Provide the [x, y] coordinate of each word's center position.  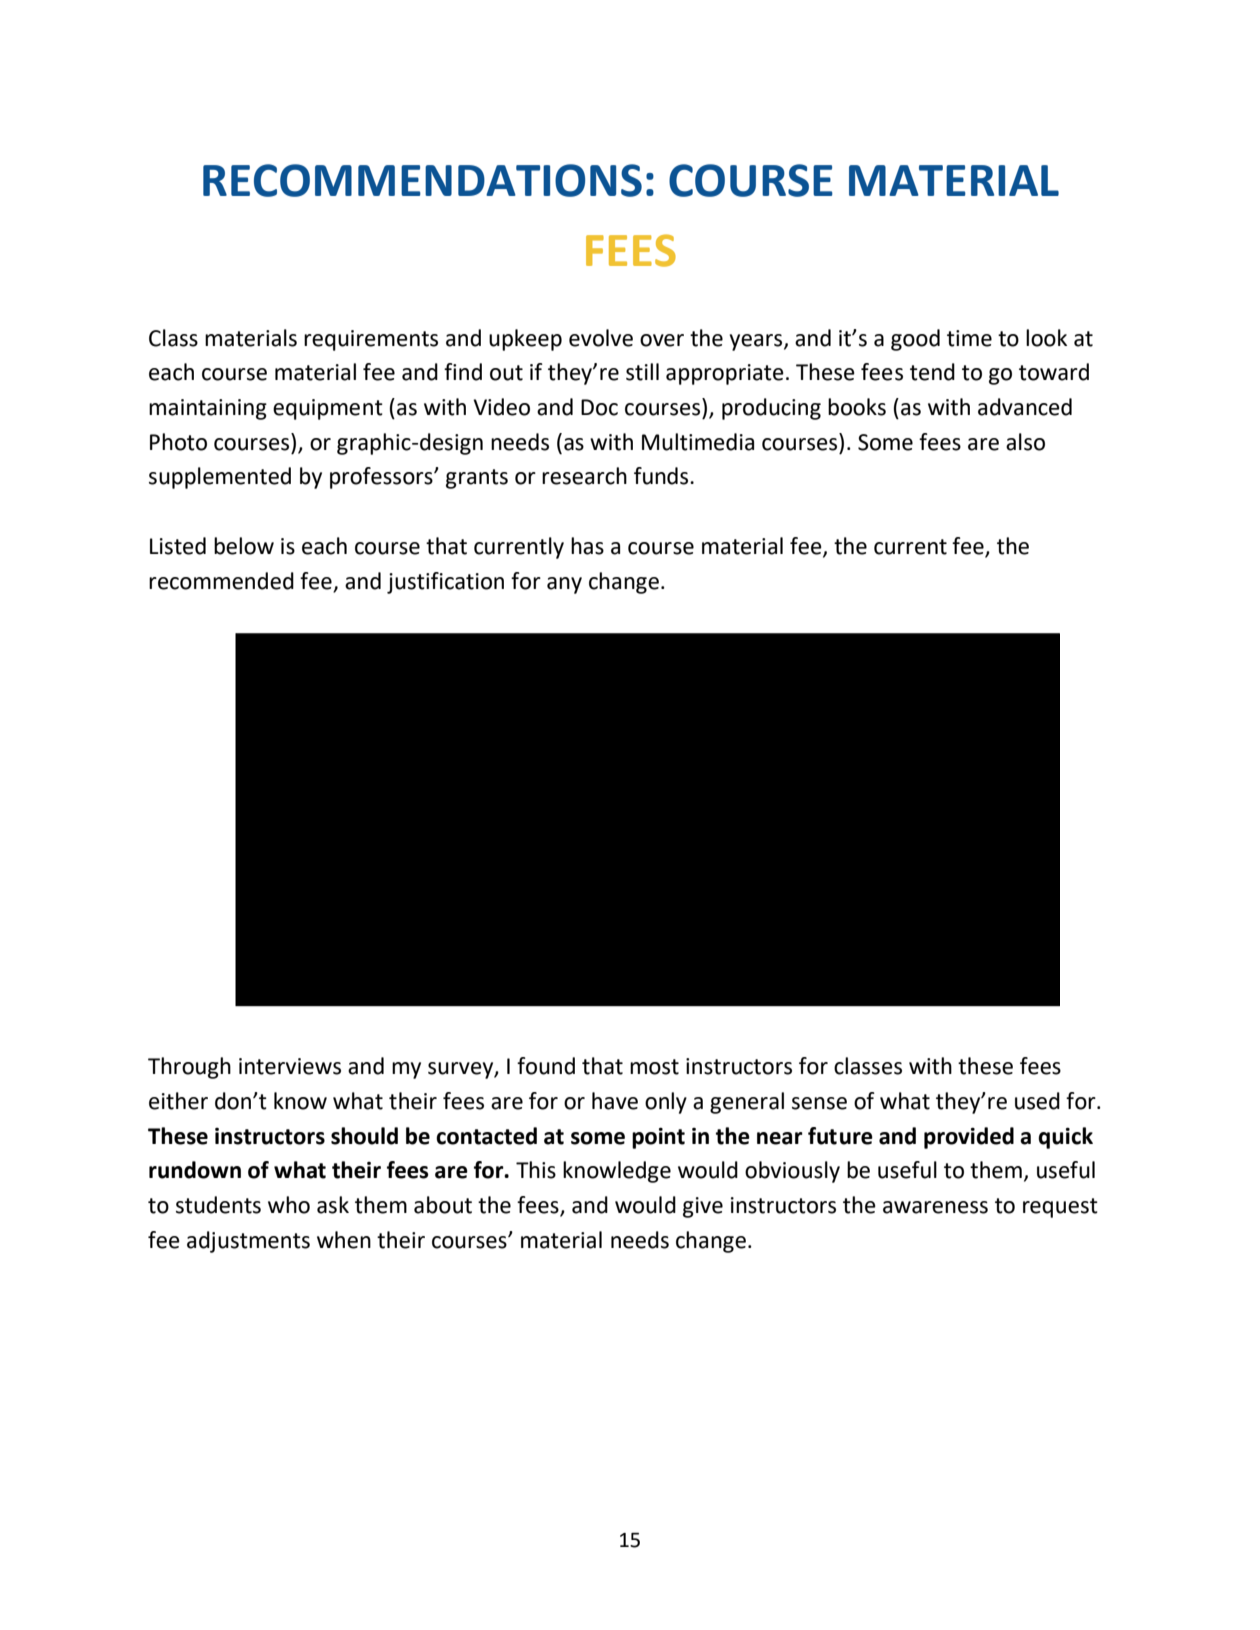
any [564, 585]
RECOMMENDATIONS [422, 180]
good [915, 340]
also [1025, 442]
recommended [221, 581]
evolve [601, 338]
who [289, 1205]
